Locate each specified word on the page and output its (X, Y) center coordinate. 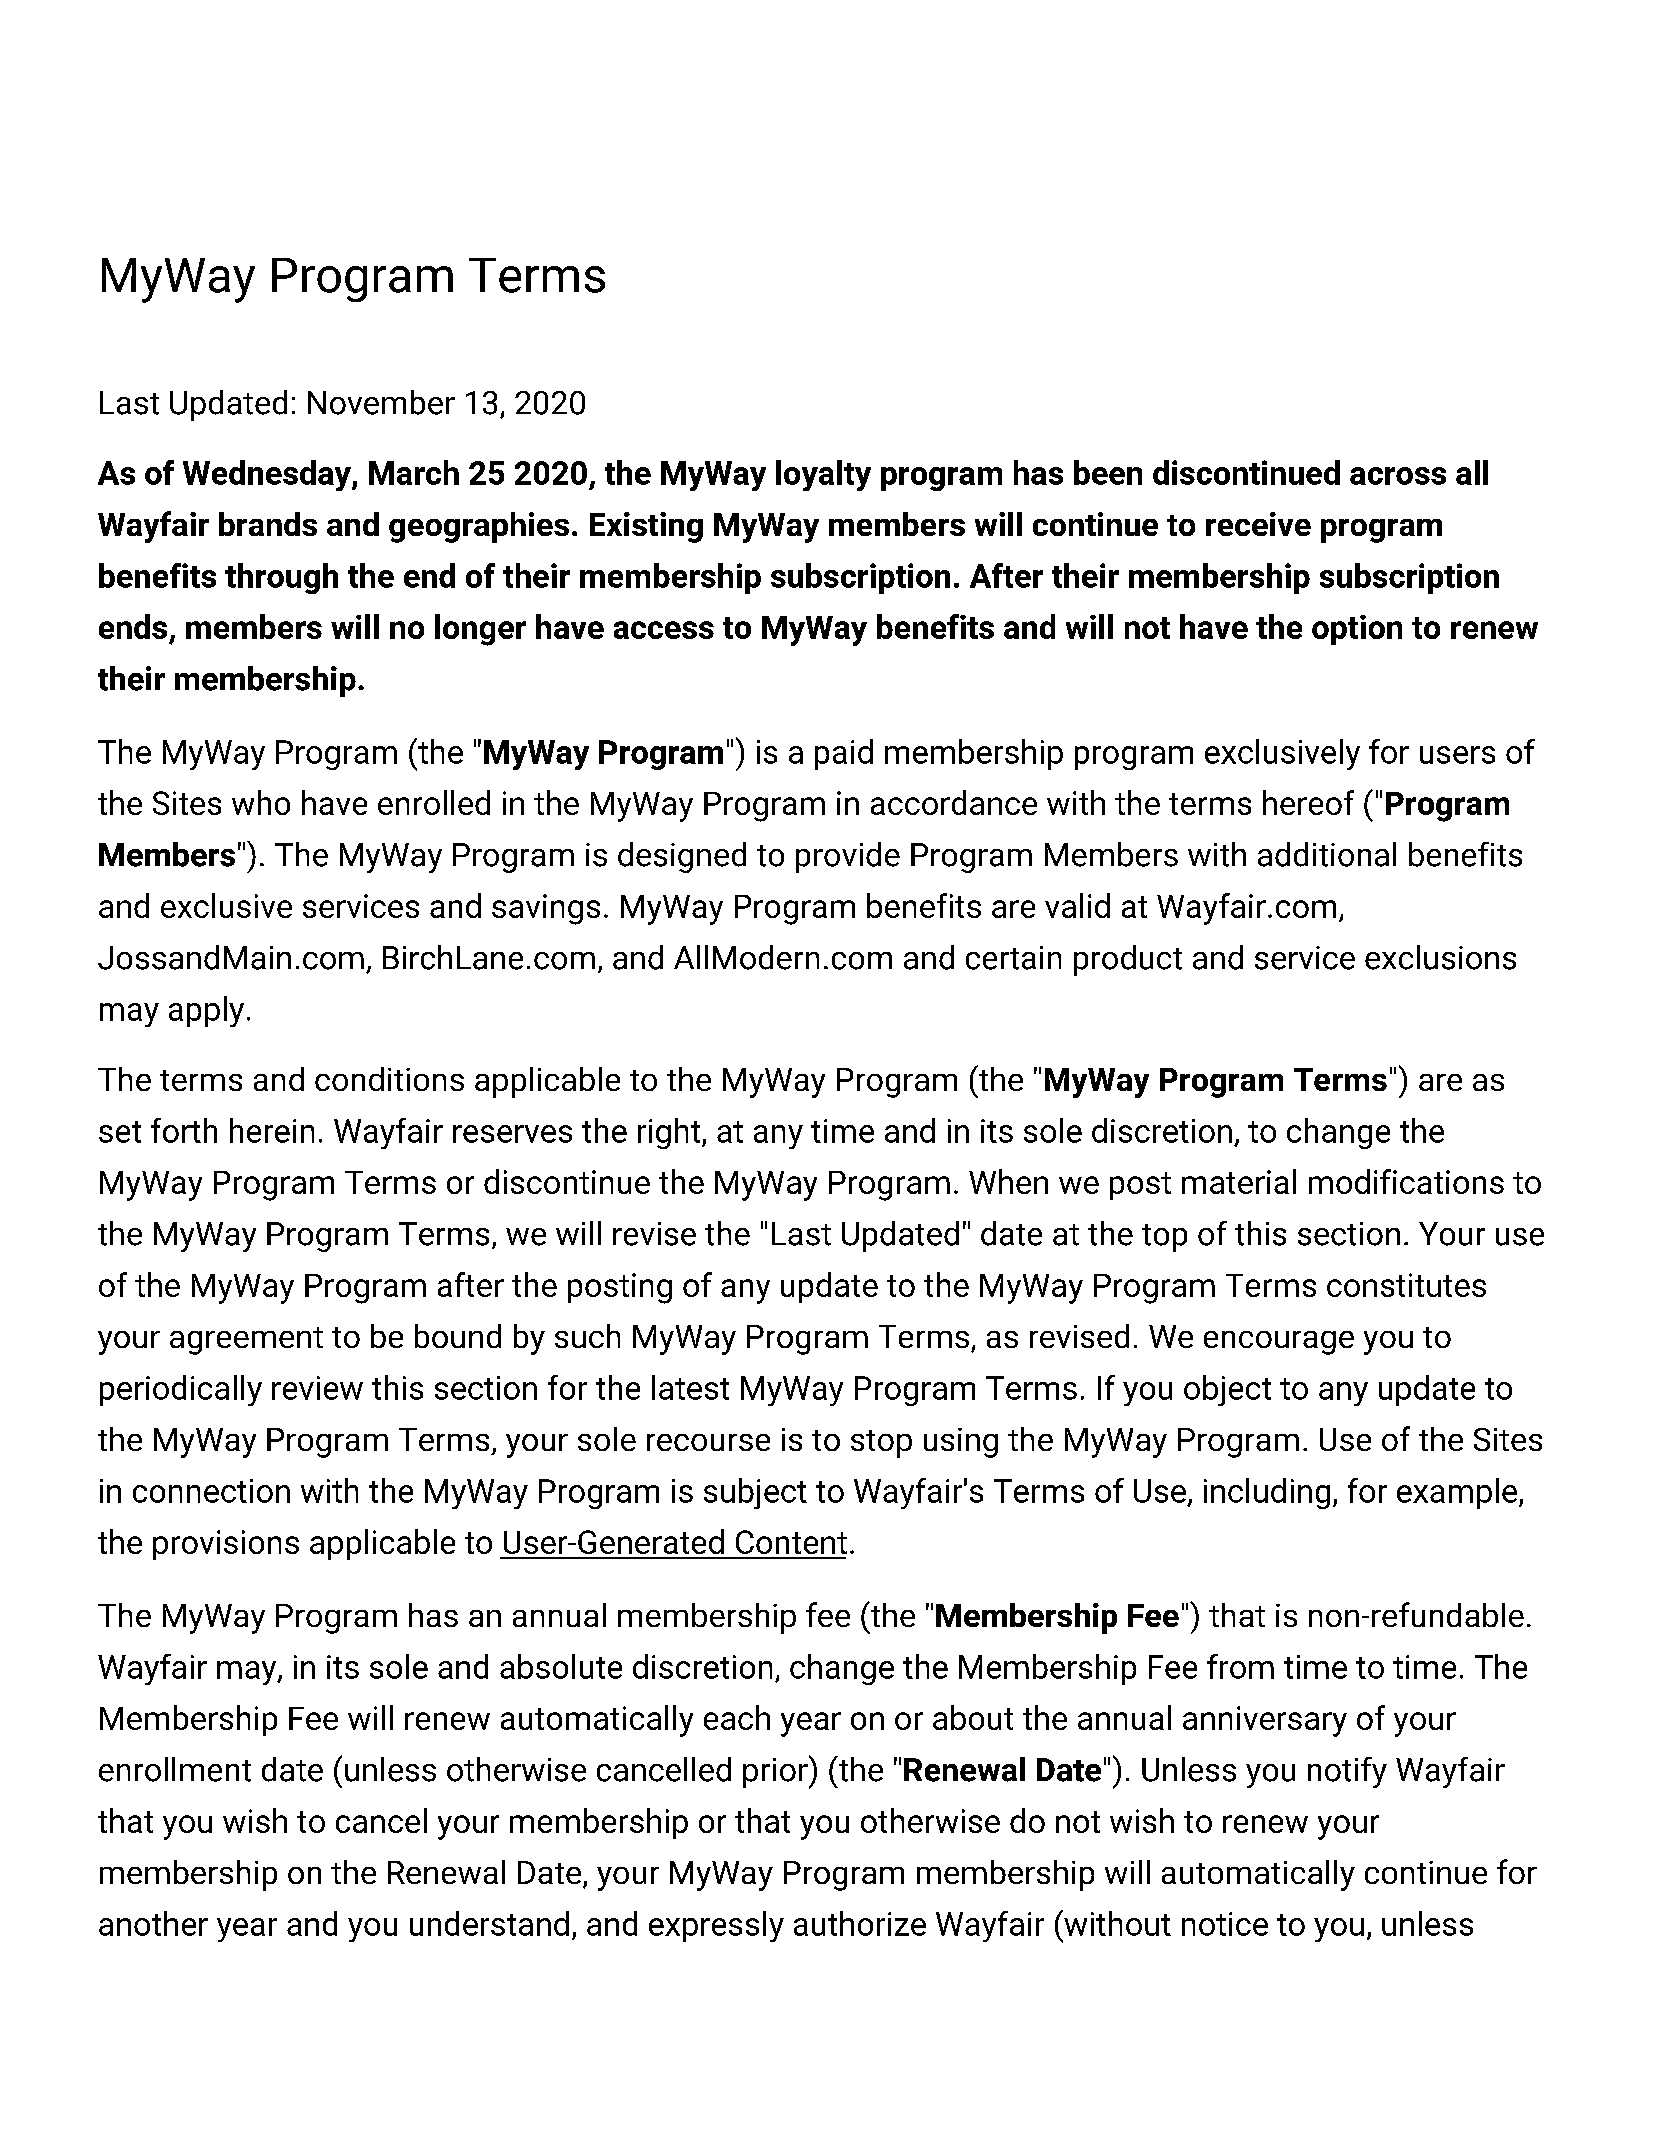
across (1398, 476)
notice (1225, 1924)
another (153, 1923)
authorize (860, 1923)
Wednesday (268, 475)
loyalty (823, 475)
